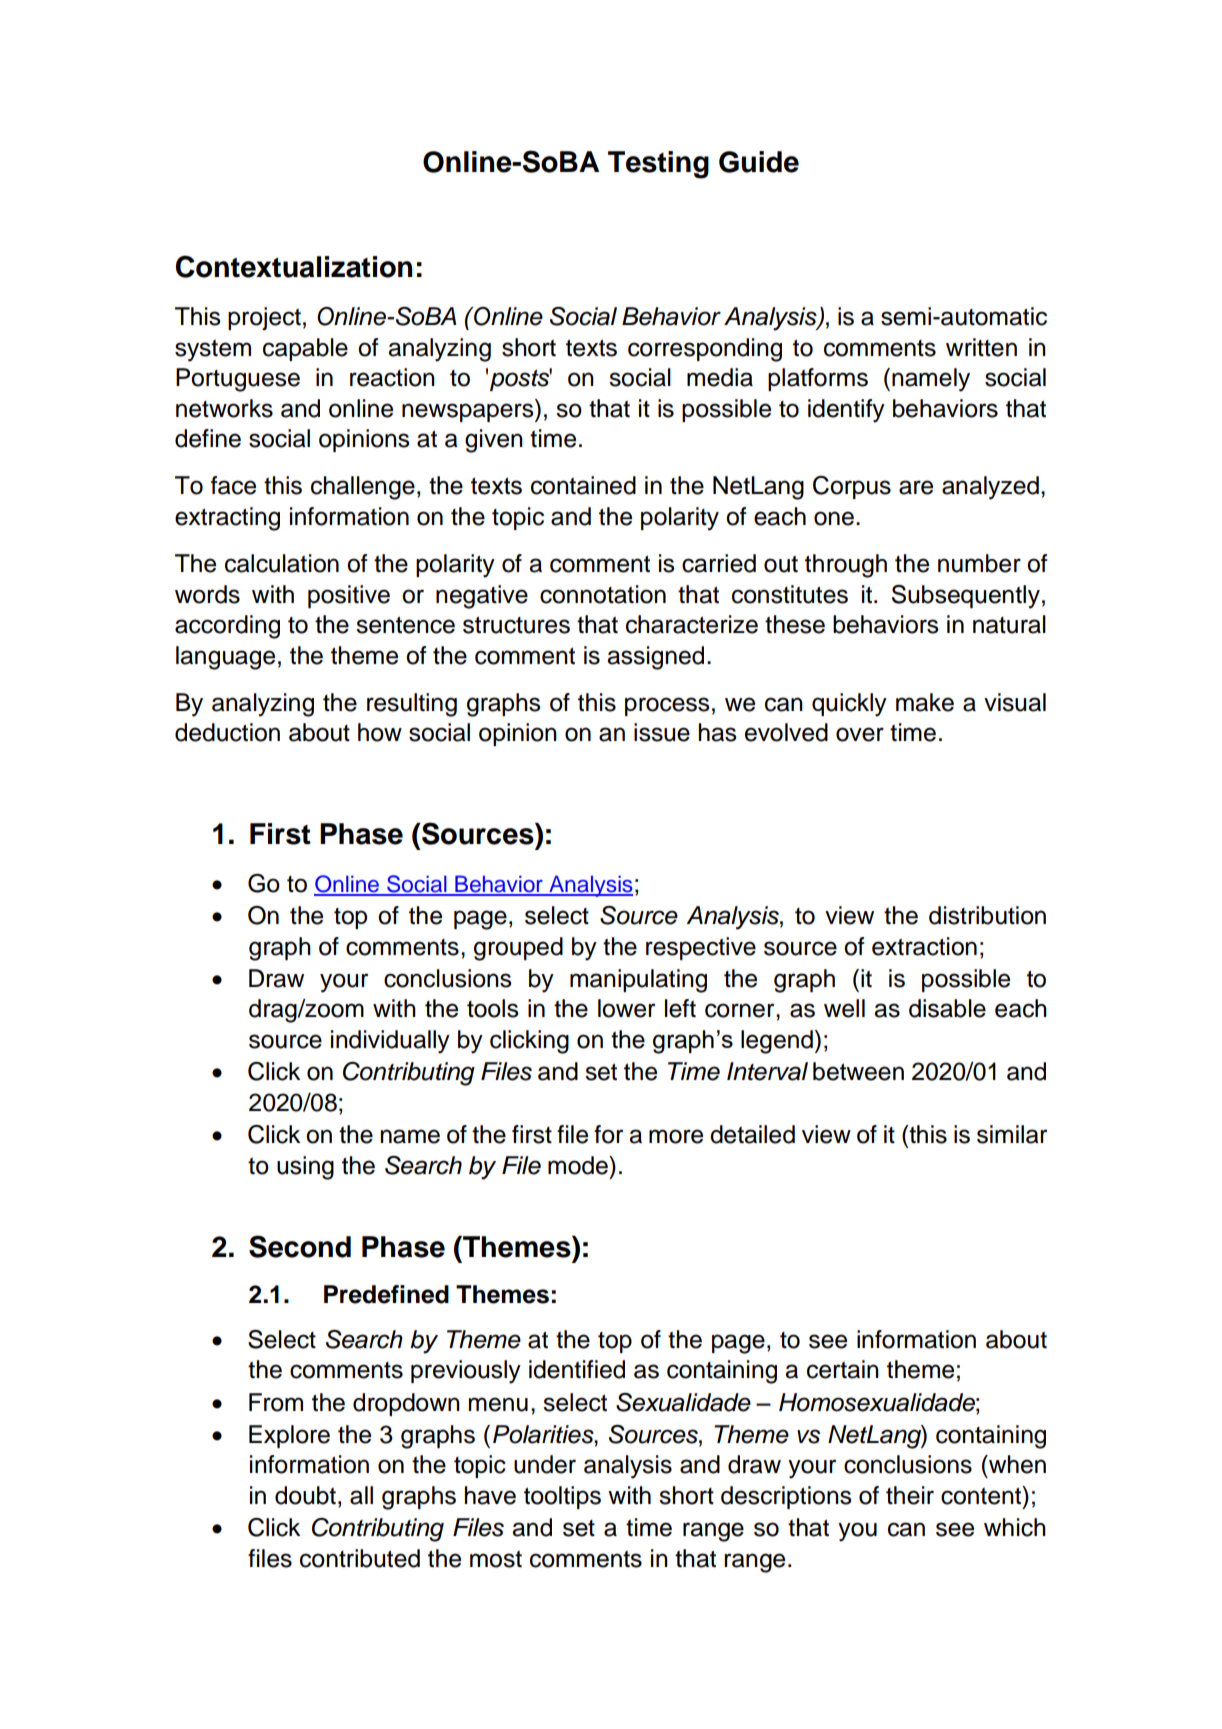  What do you see at coordinates (562, 1497) in the screenshot?
I see `tooltips` at bounding box center [562, 1497].
